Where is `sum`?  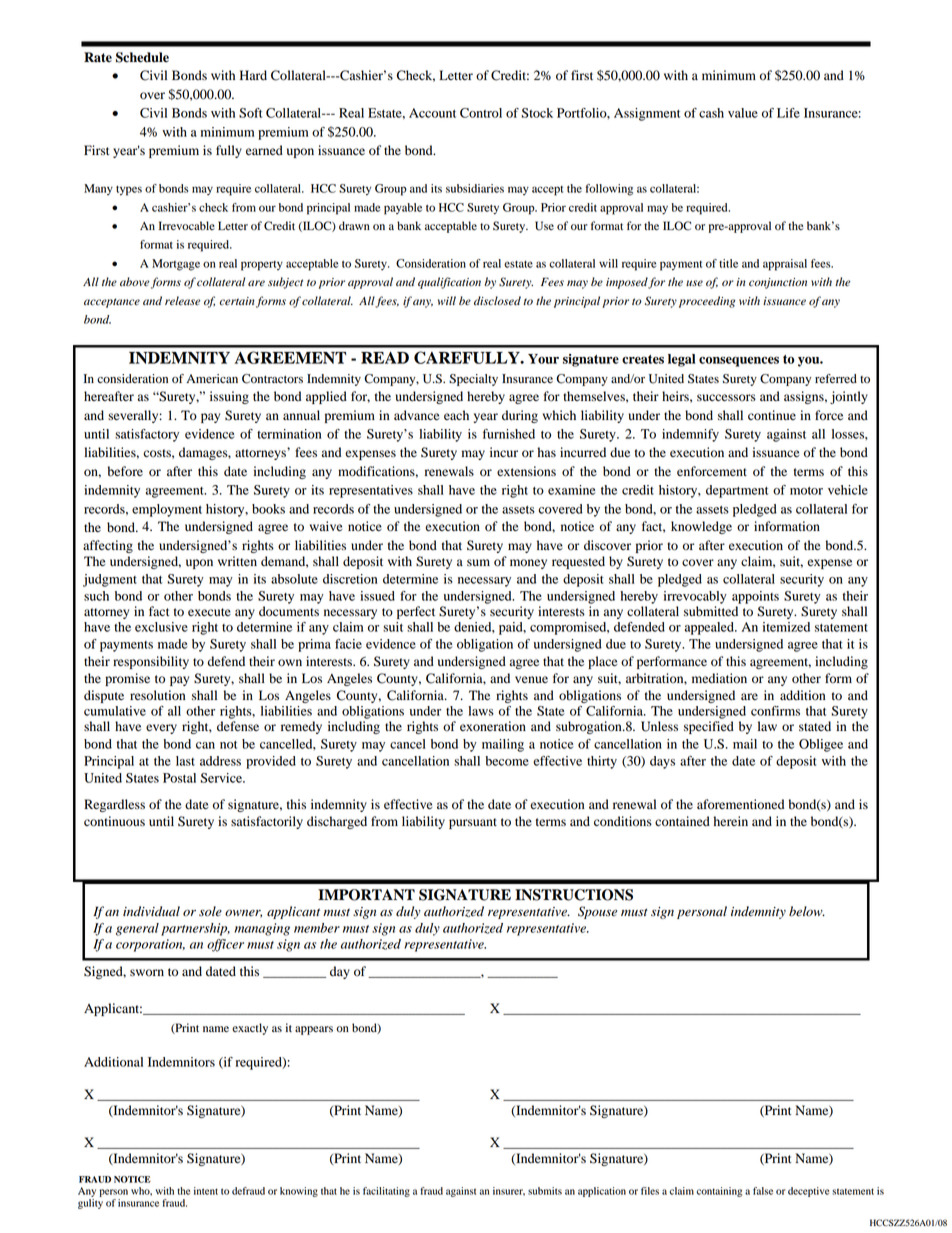
sum is located at coordinates (478, 562).
